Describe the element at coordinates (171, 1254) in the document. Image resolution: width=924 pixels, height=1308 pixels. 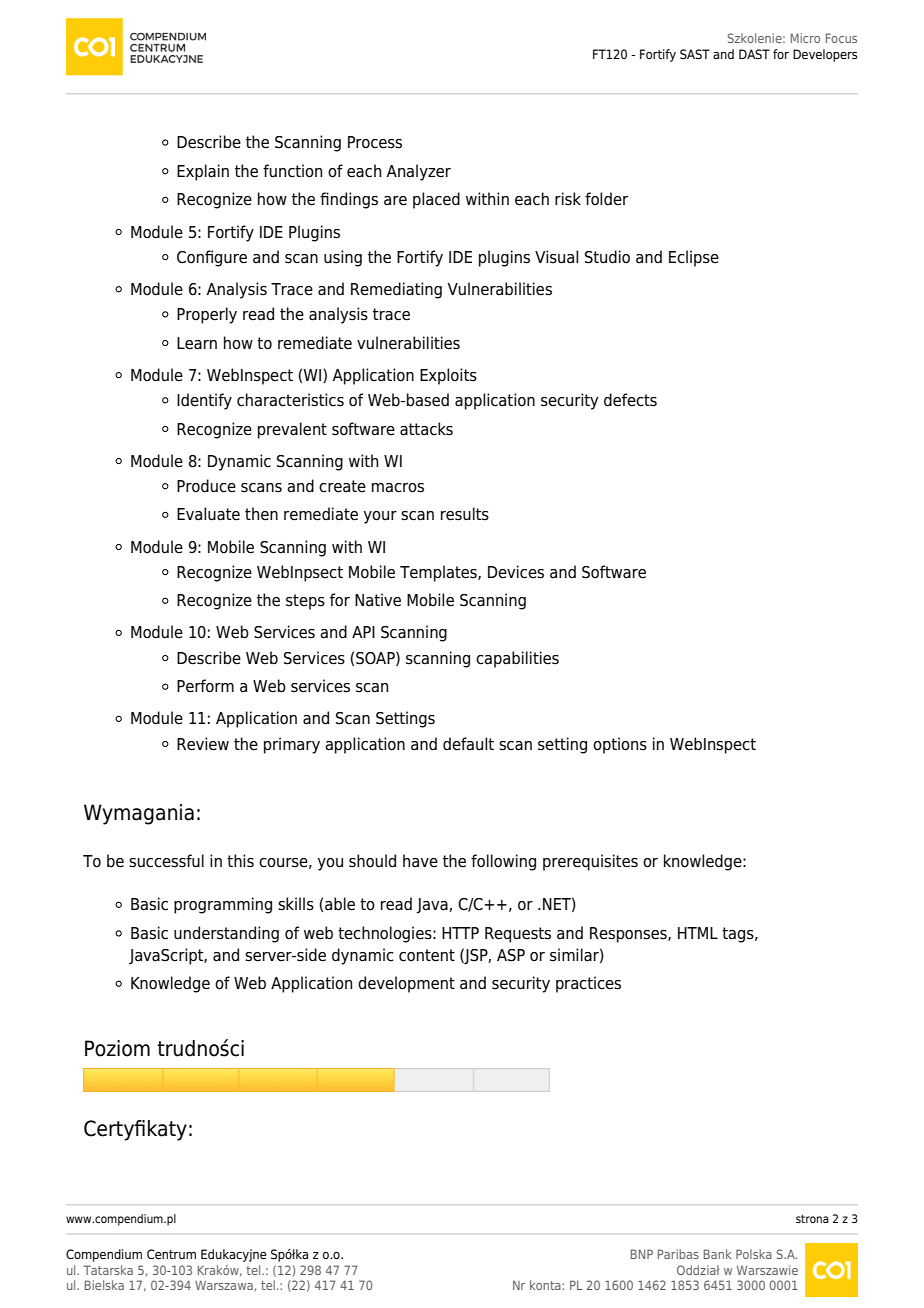
I see `Centrum` at that location.
